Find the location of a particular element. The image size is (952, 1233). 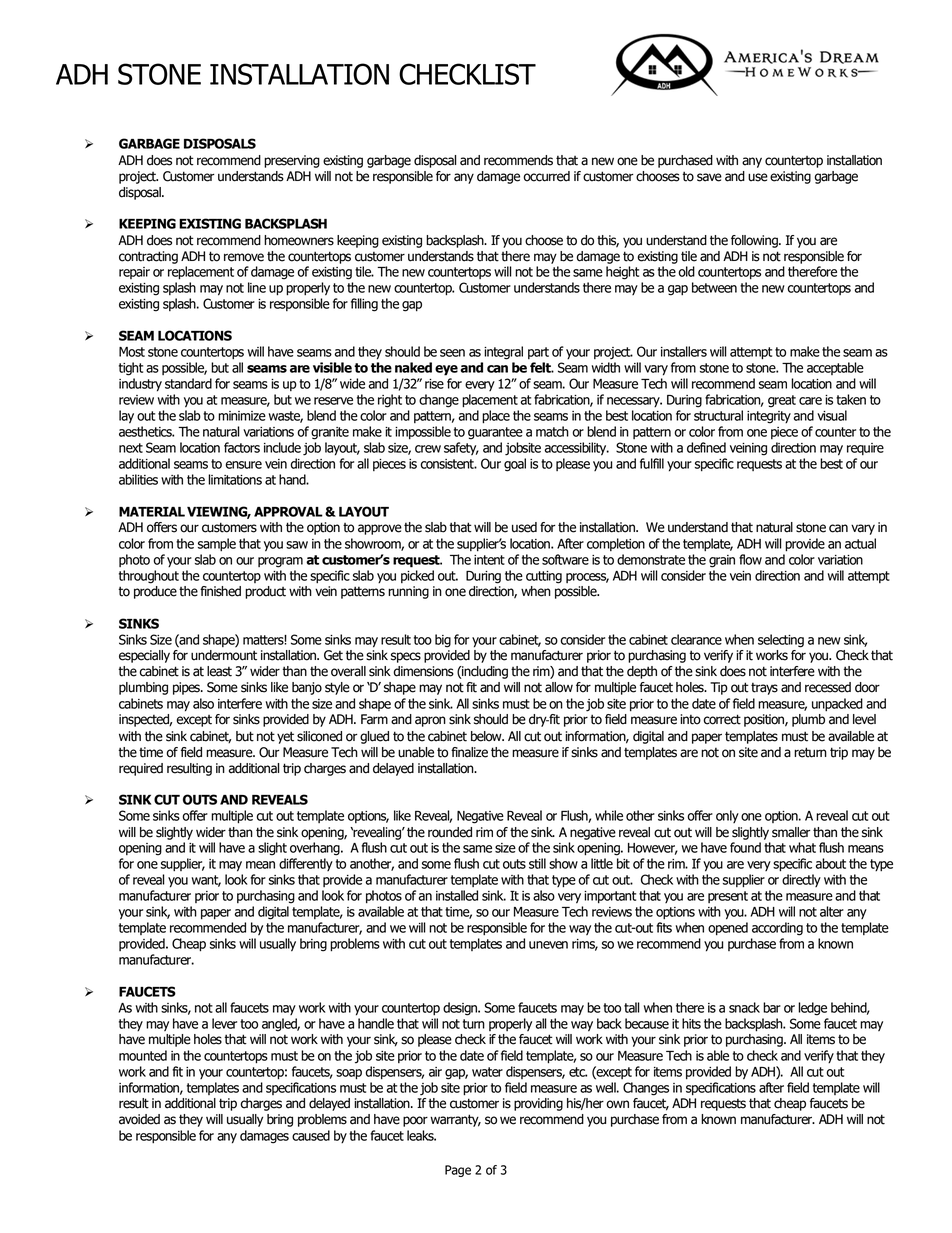

preserving is located at coordinates (292, 161).
